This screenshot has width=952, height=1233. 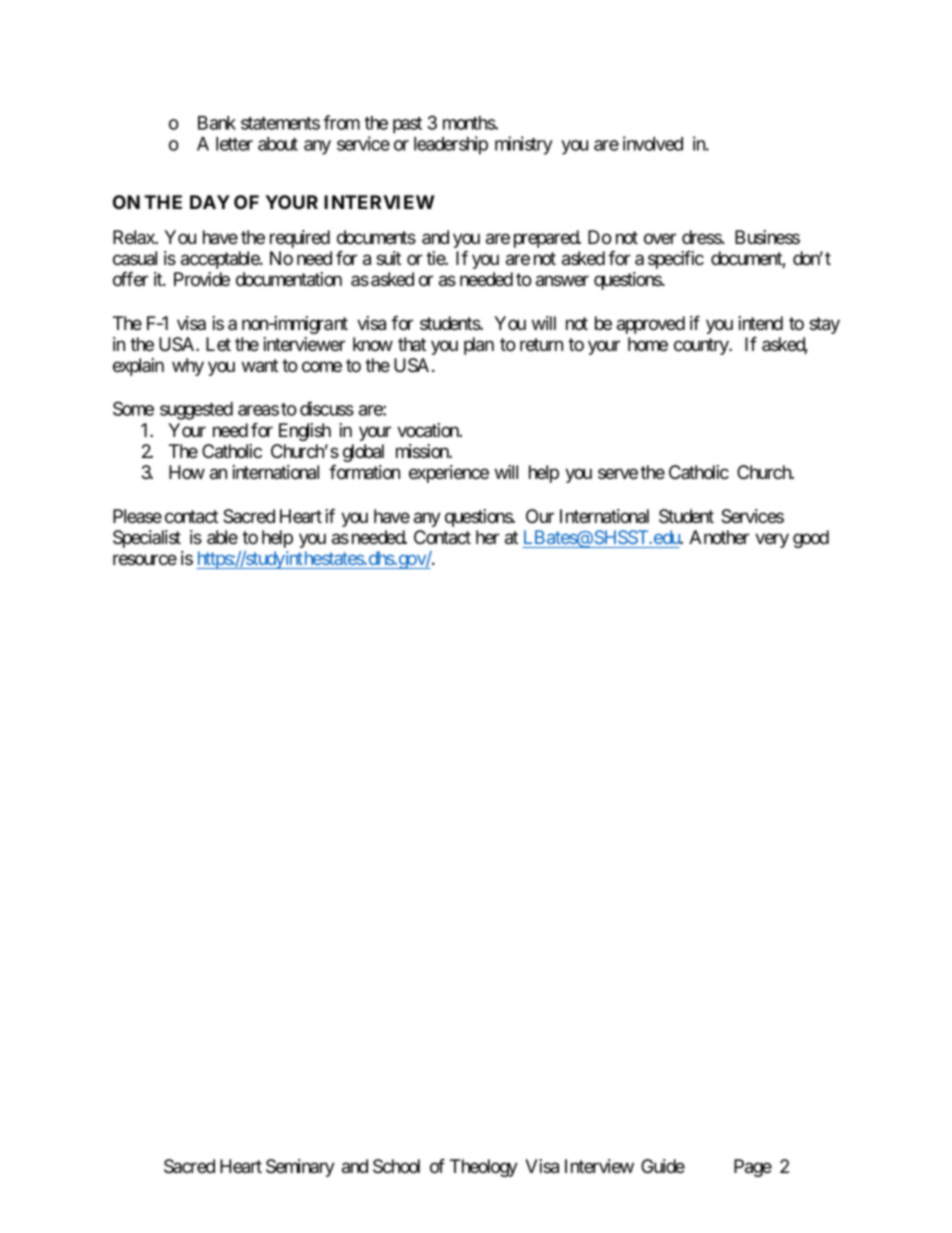 What do you see at coordinates (147, 539) in the screenshot?
I see `Specialist` at bounding box center [147, 539].
